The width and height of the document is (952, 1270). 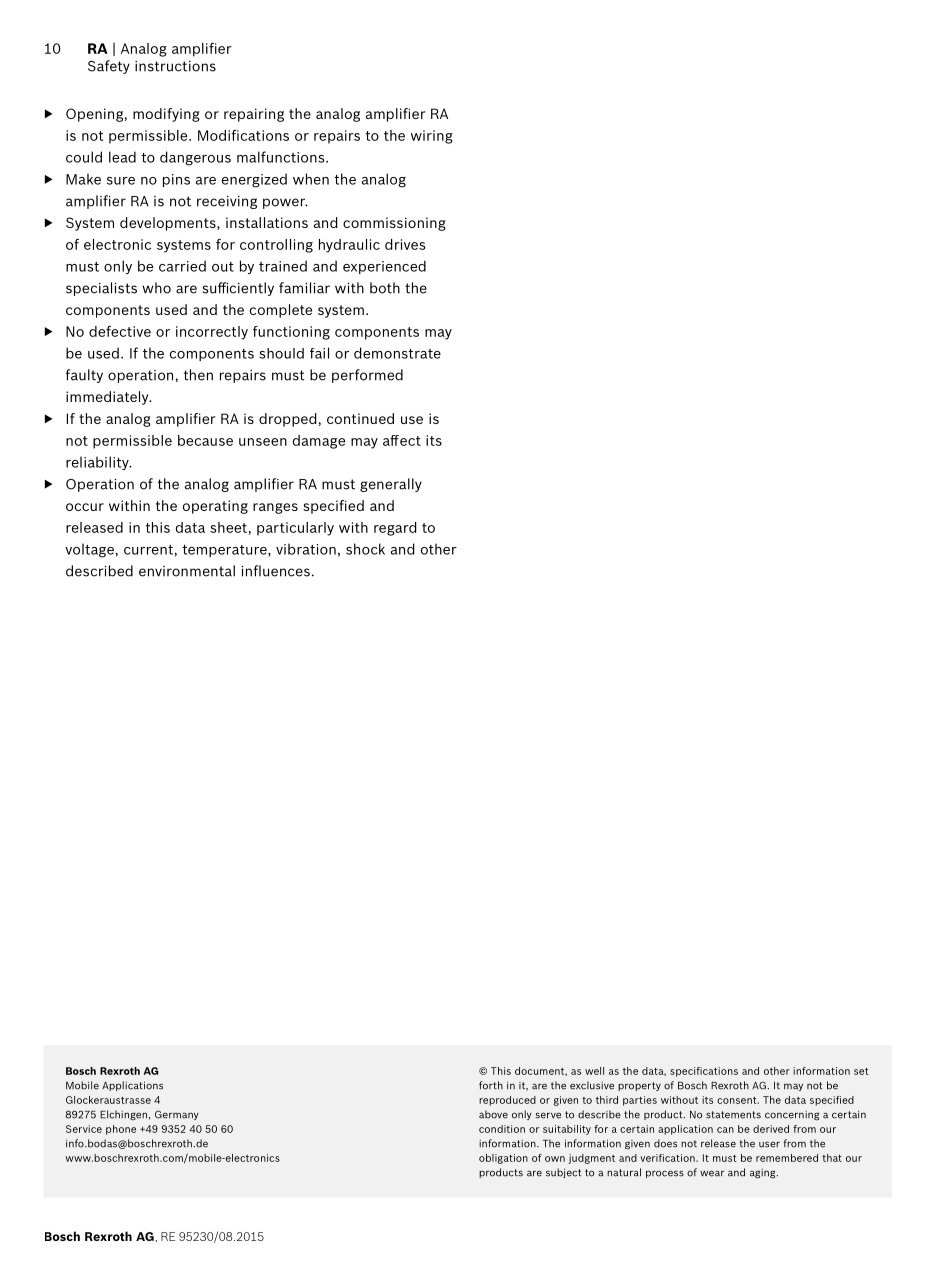 I want to click on condition, so click(x=502, y=1129).
